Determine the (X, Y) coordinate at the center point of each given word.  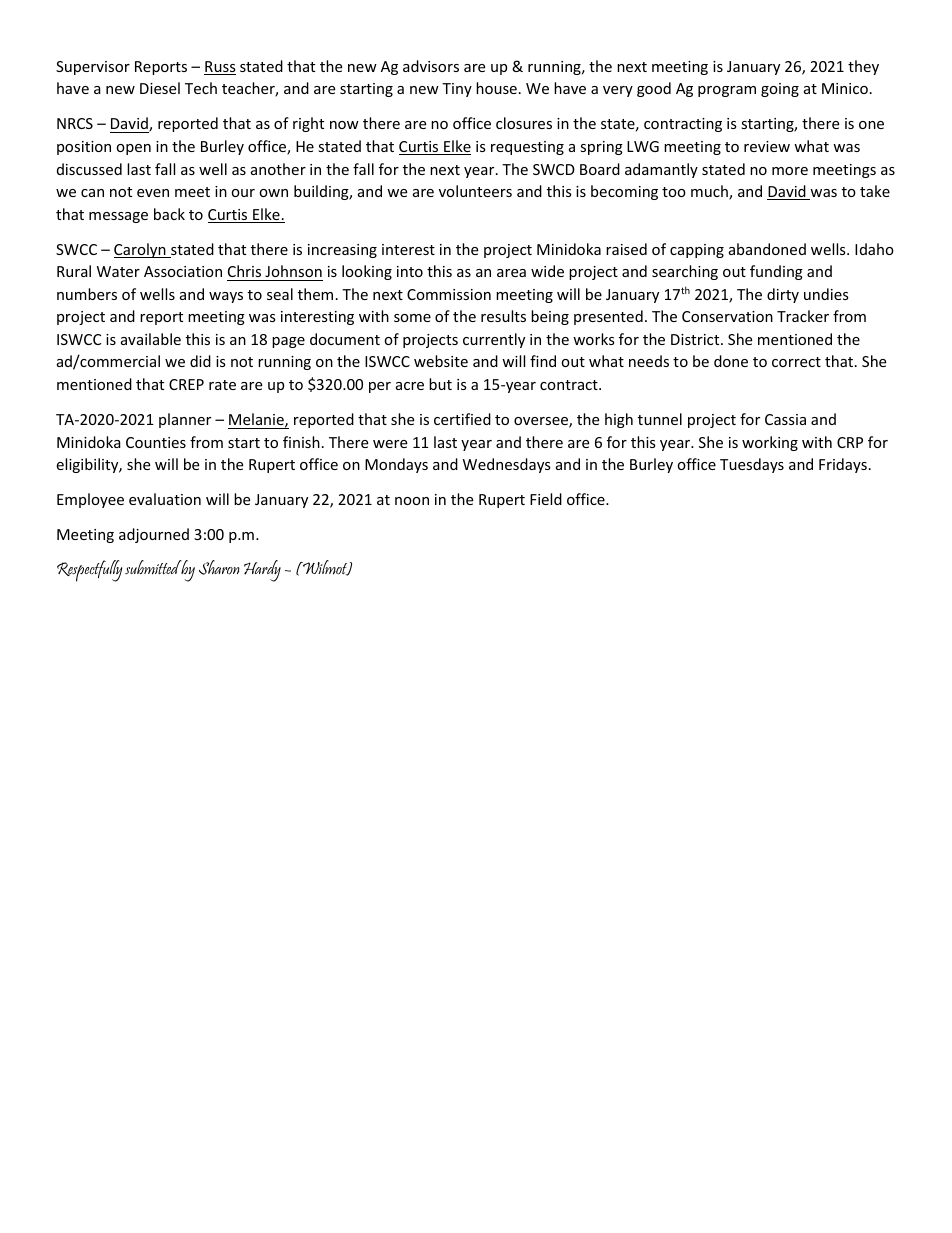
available (151, 339)
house (496, 88)
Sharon (219, 567)
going (780, 90)
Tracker (803, 316)
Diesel (160, 88)
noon (412, 501)
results (503, 316)
